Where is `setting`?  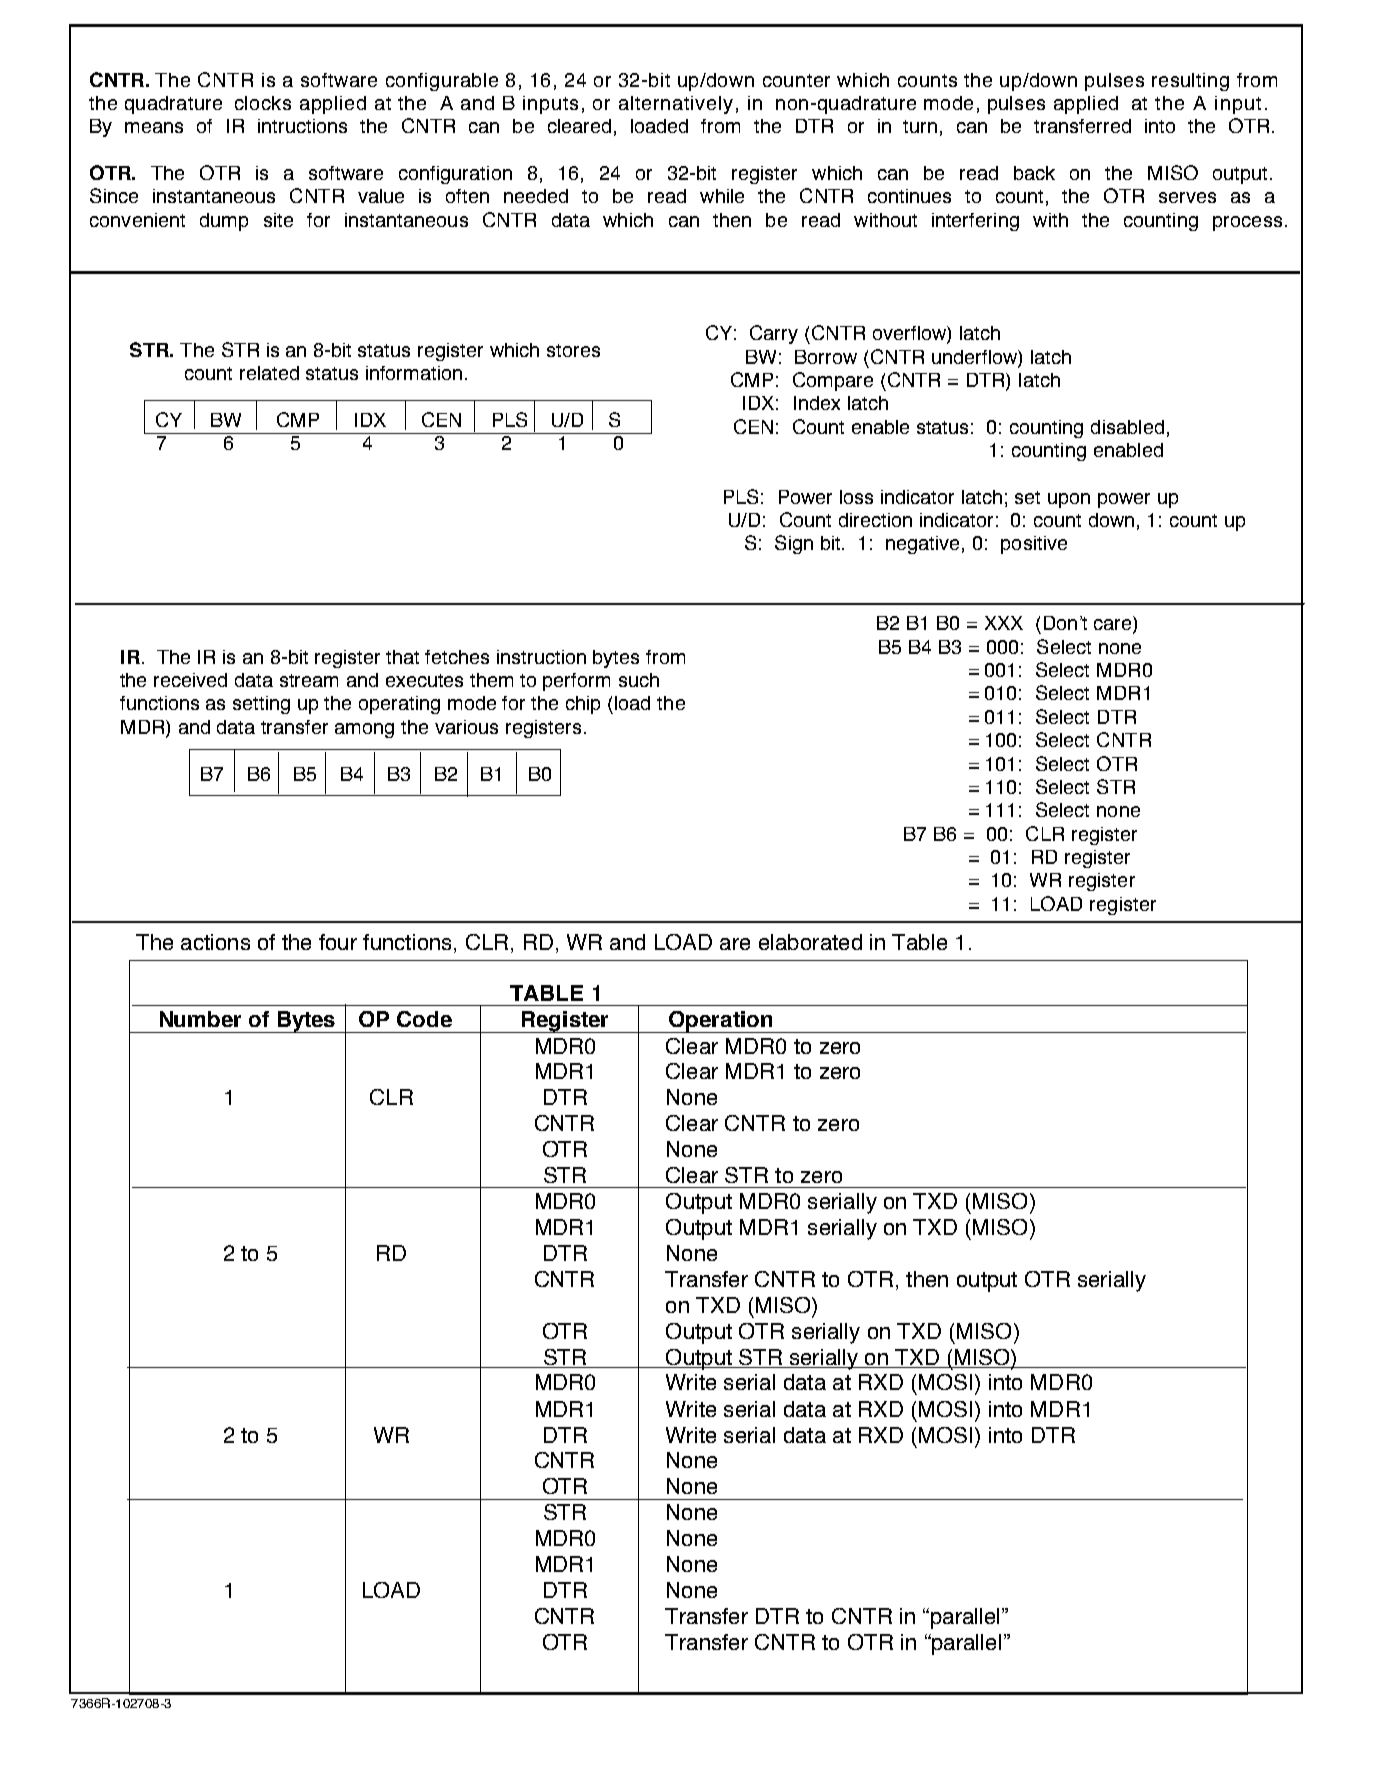 setting is located at coordinates (261, 705).
